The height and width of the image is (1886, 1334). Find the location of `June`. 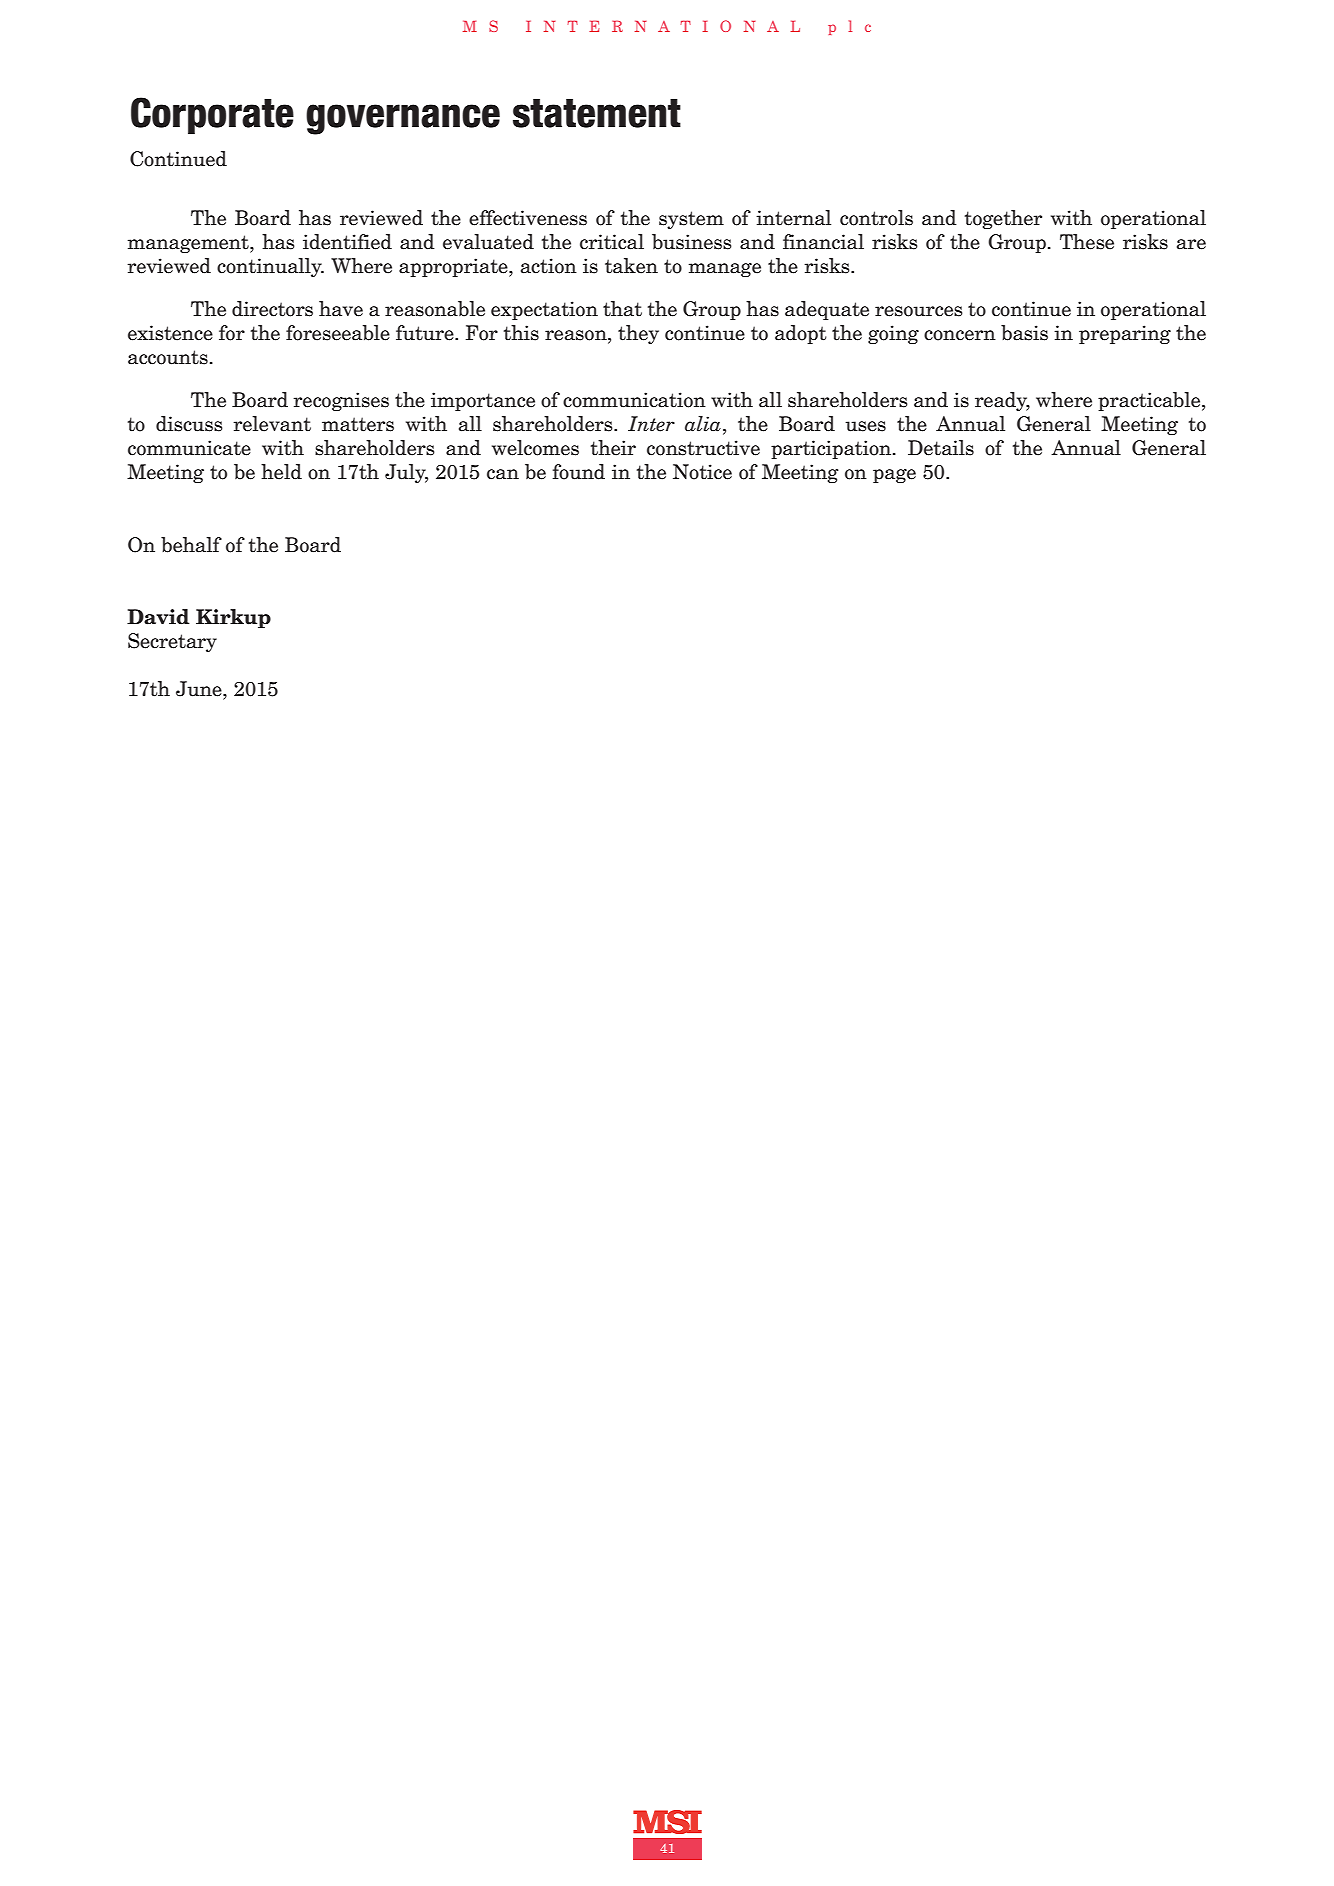

June is located at coordinates (200, 689).
